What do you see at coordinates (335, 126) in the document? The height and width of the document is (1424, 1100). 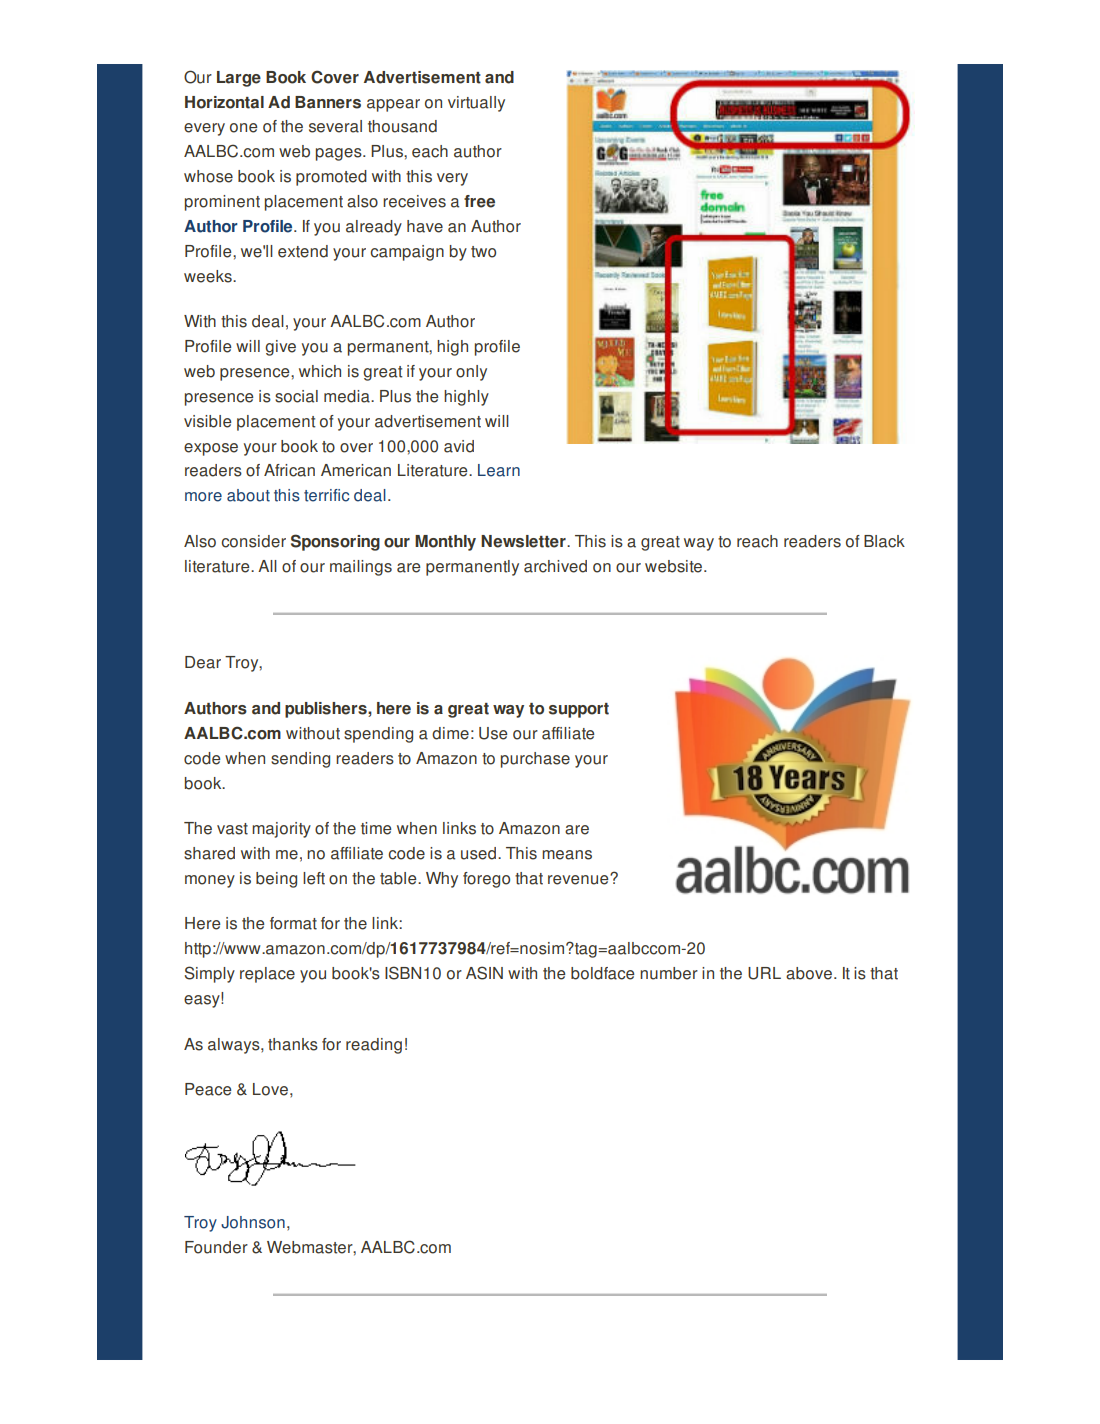 I see `several` at bounding box center [335, 126].
